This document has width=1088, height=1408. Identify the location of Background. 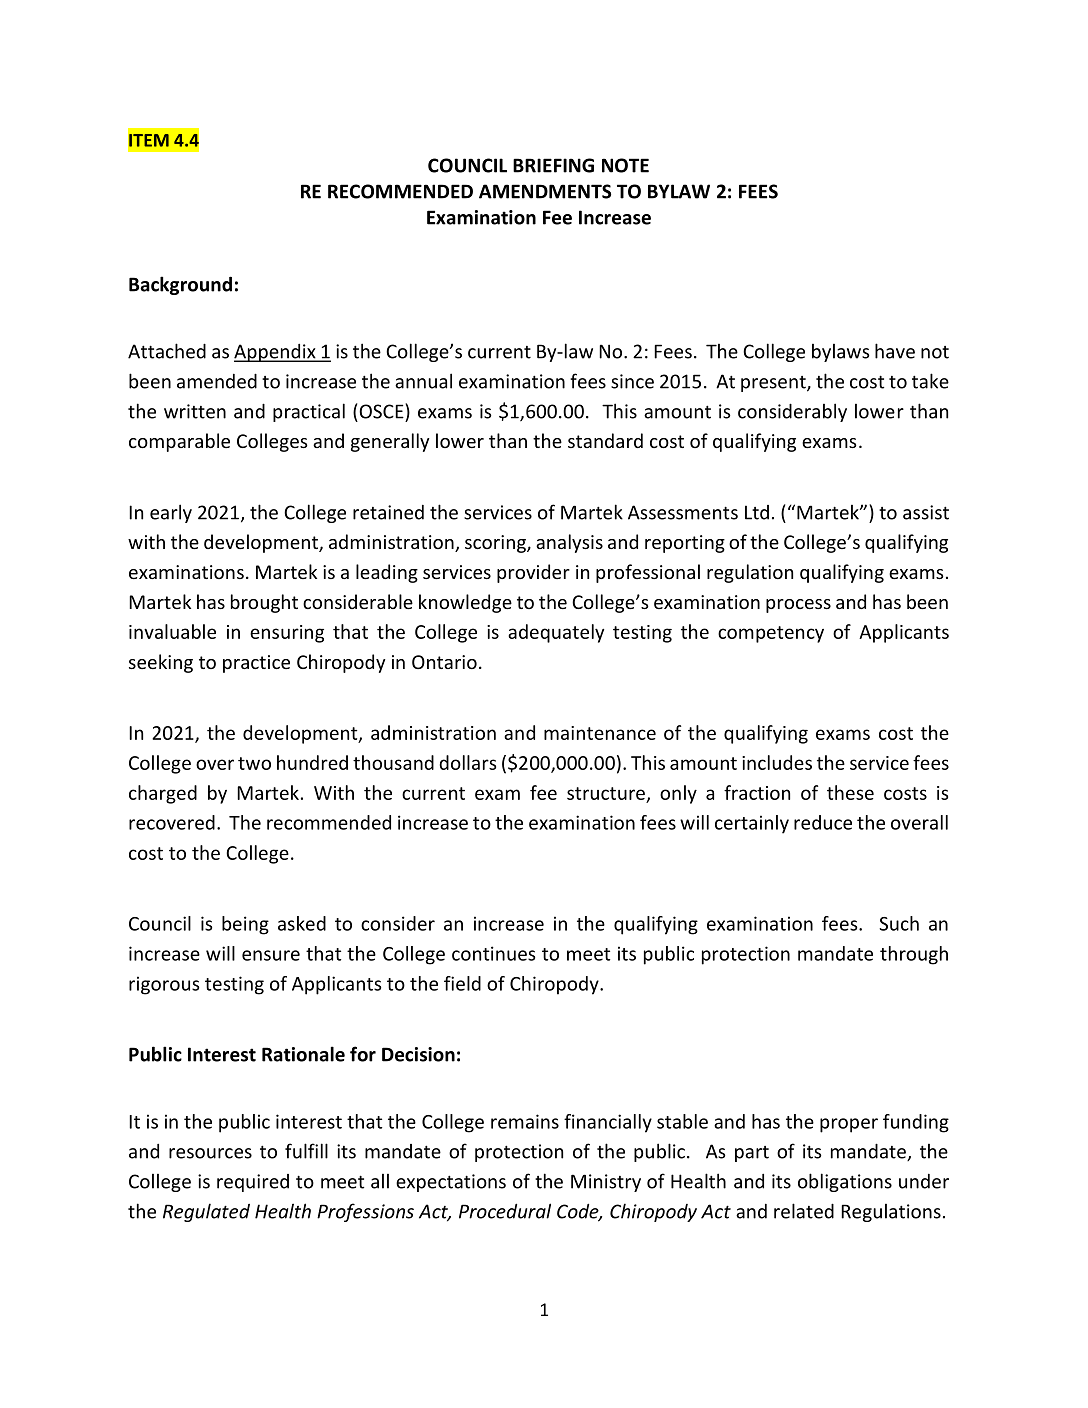
(180, 285).
